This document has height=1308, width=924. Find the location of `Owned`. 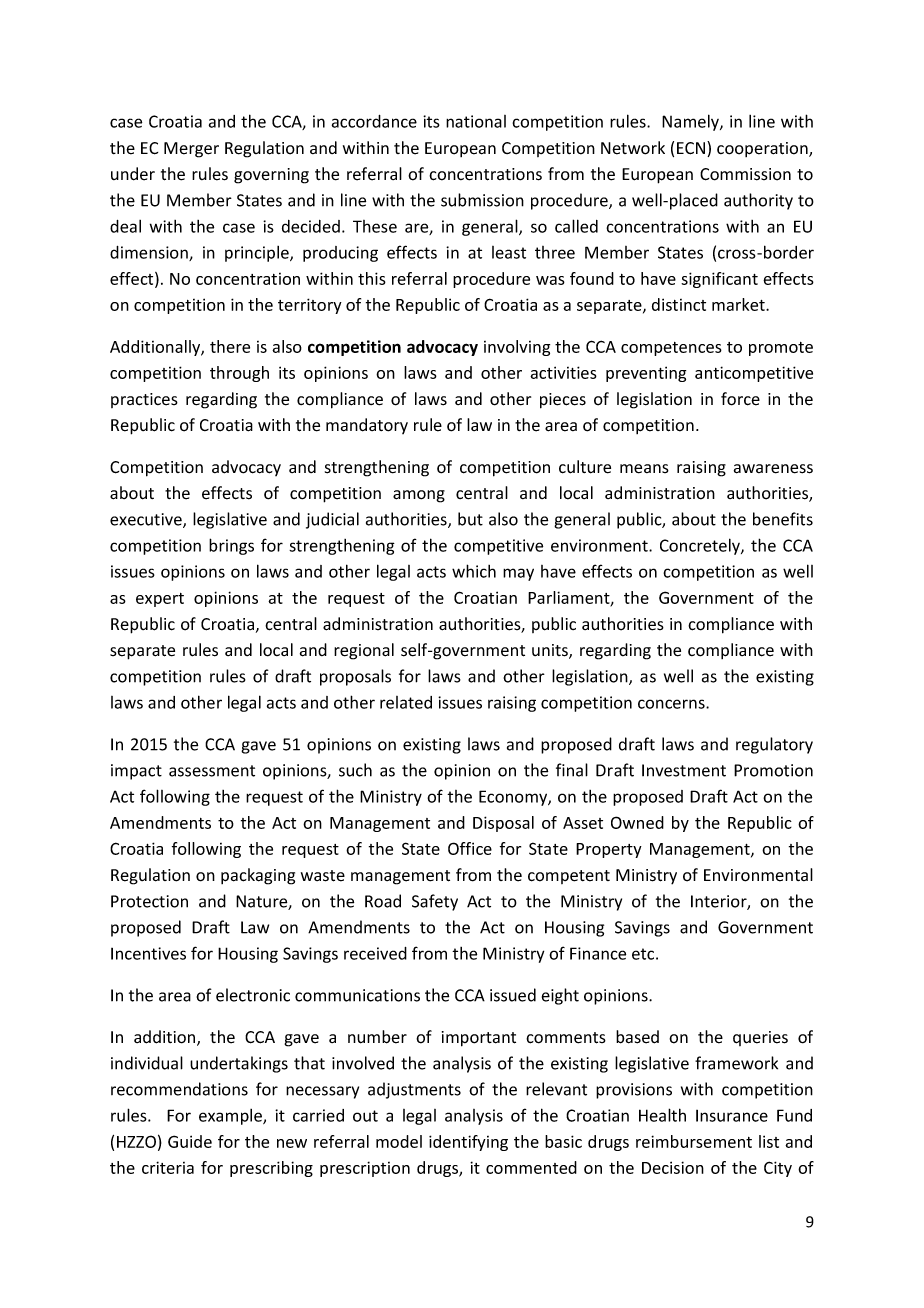

Owned is located at coordinates (637, 822).
